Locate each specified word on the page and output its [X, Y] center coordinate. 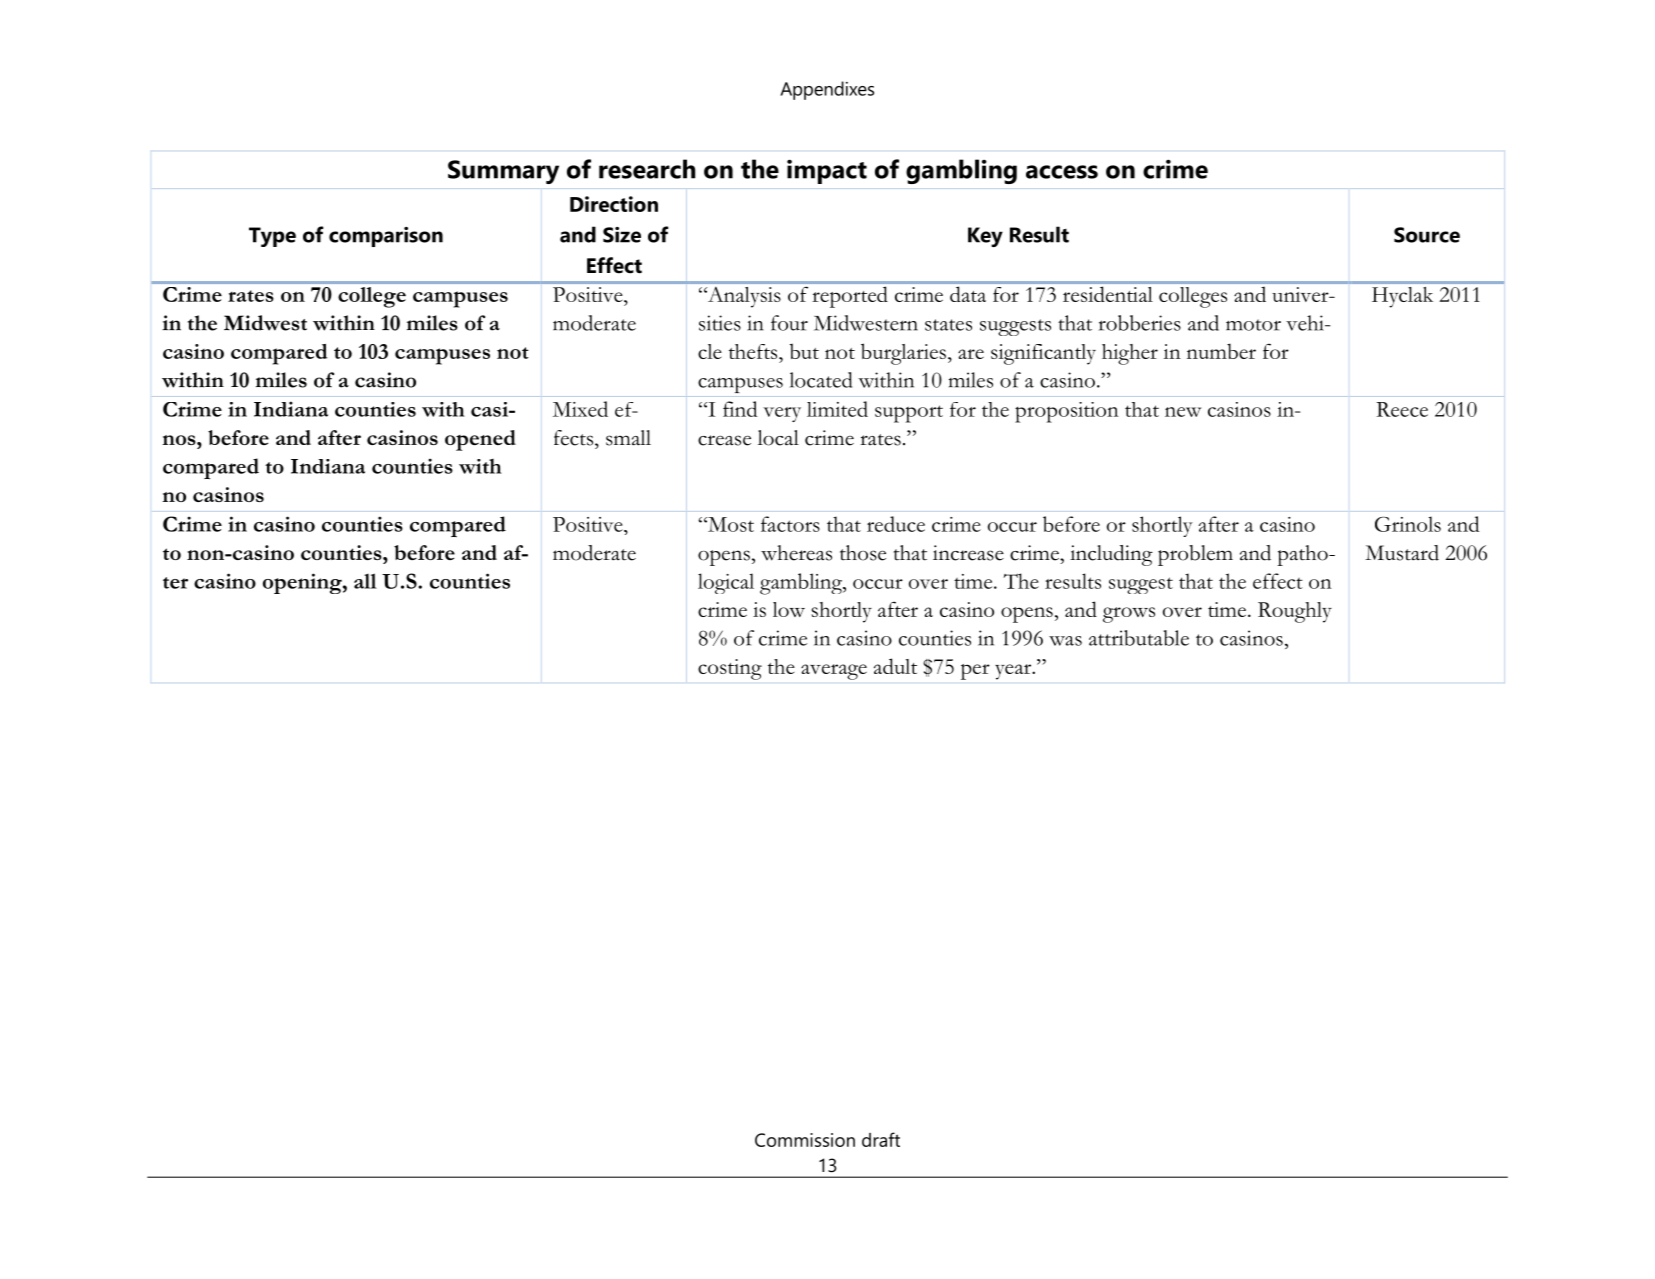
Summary [503, 172]
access [1062, 172]
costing [730, 669]
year [1014, 672]
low [789, 609]
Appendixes [827, 90]
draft [881, 1139]
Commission [805, 1140]
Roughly [1295, 612]
